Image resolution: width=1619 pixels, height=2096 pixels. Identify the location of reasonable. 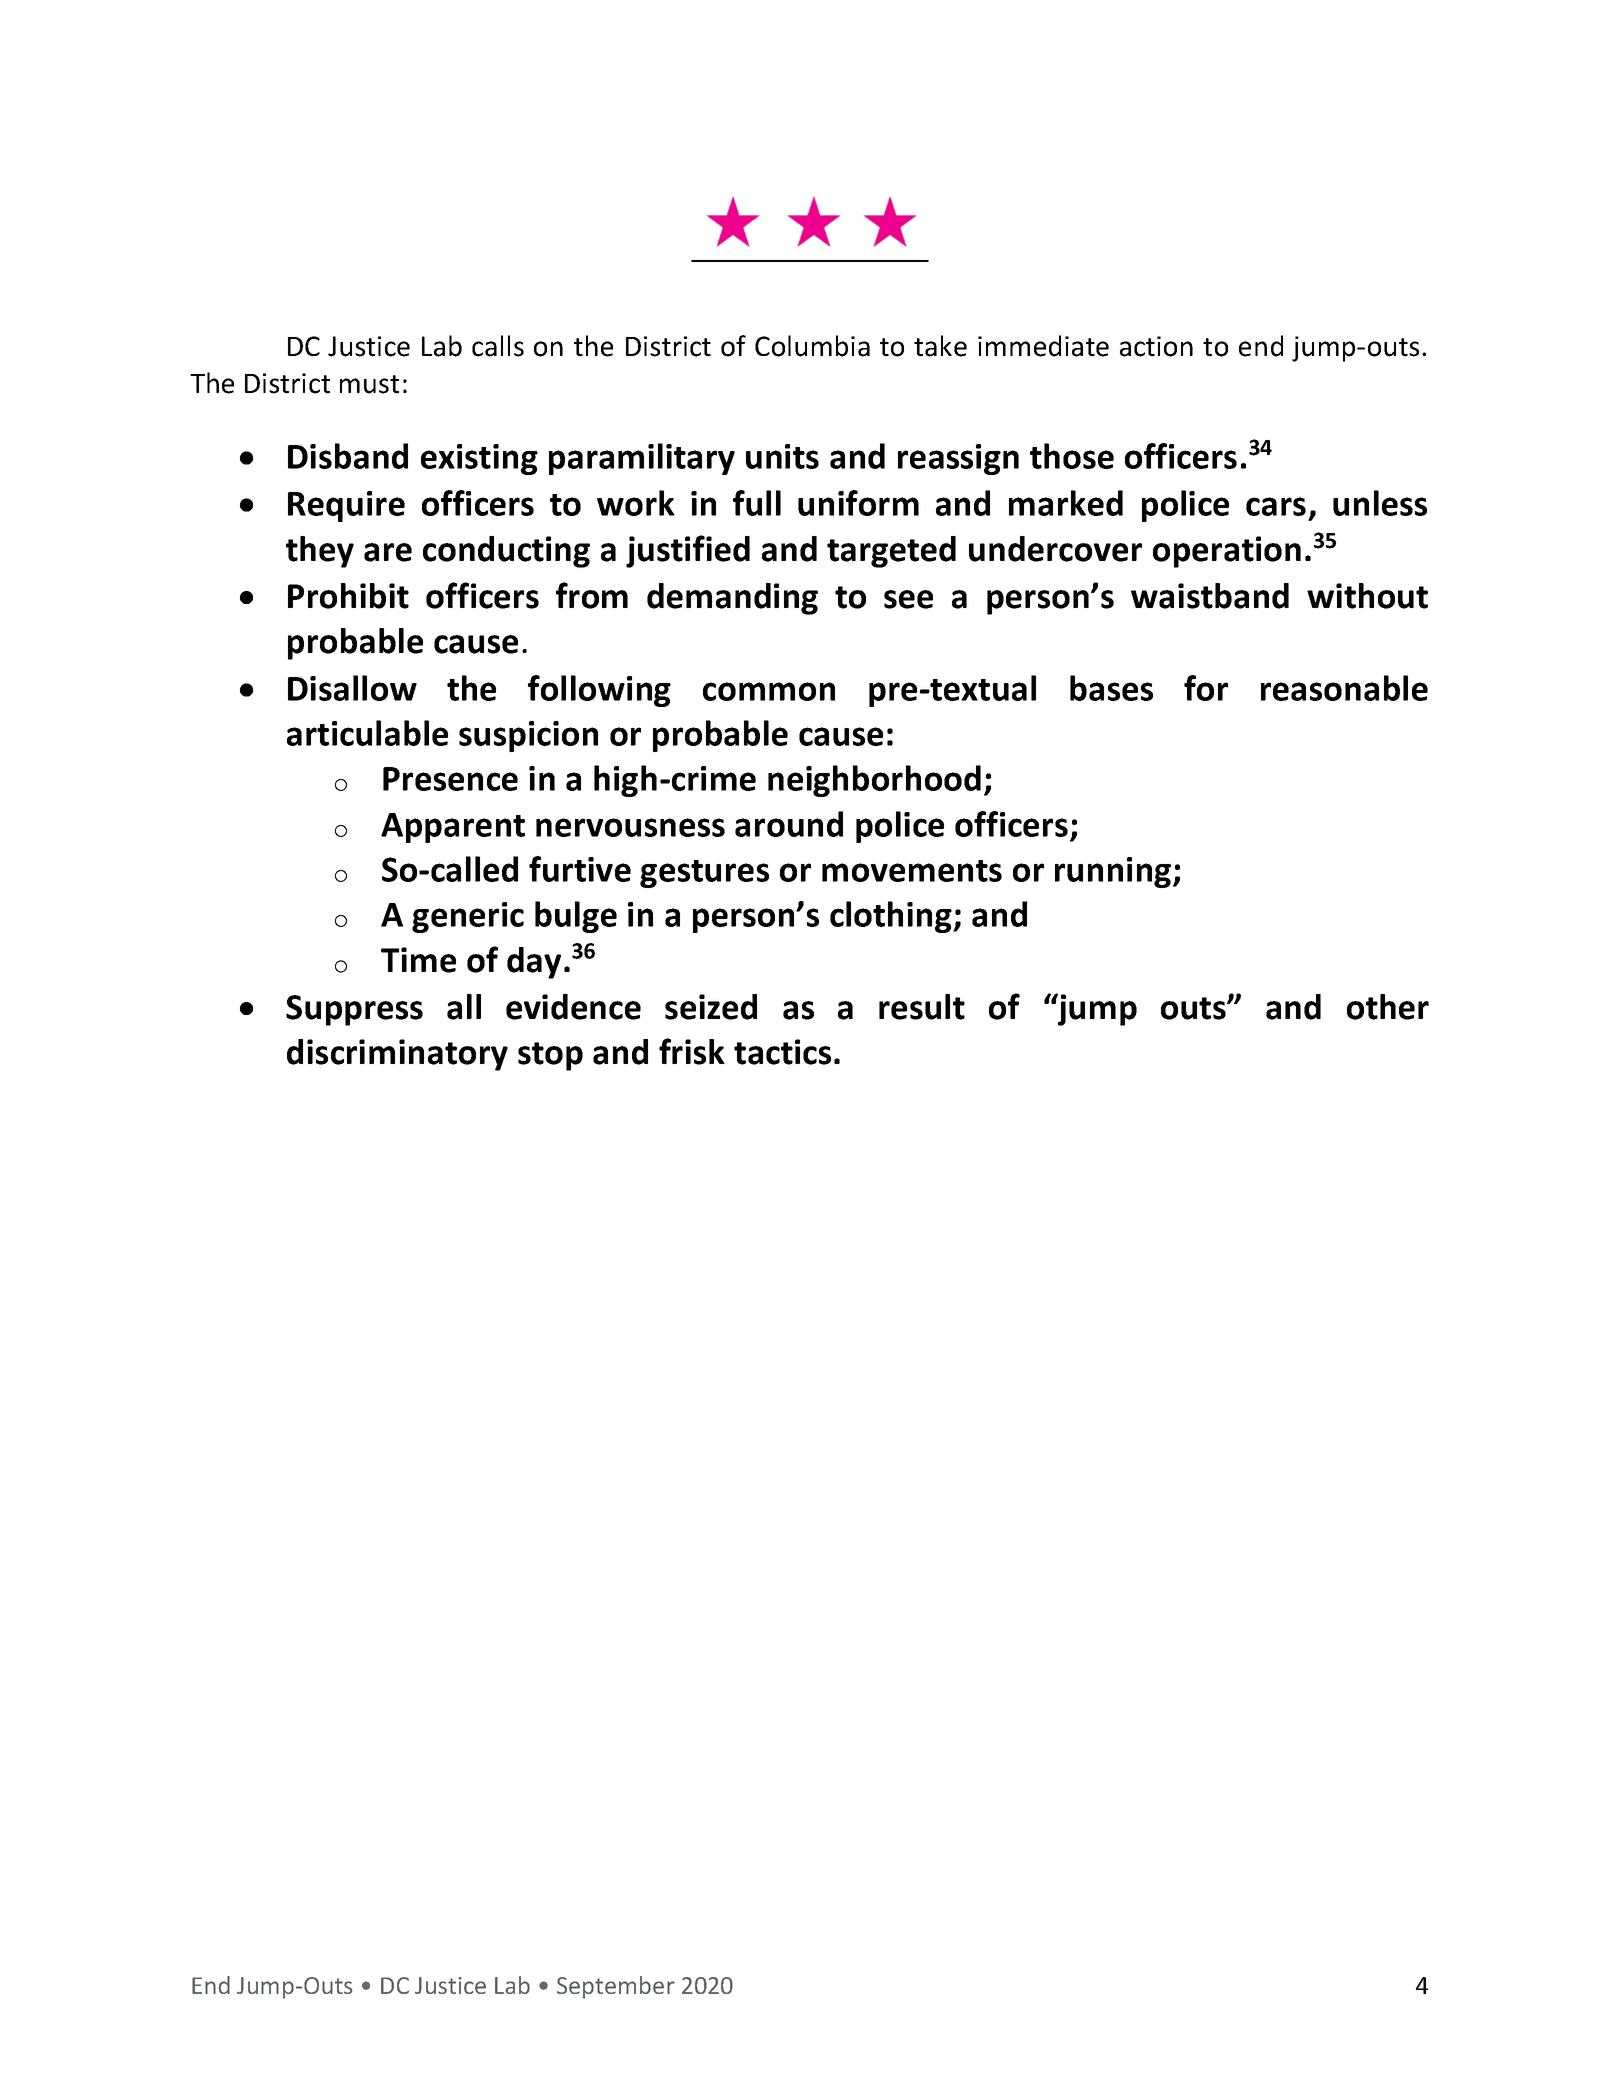
(1344, 688).
